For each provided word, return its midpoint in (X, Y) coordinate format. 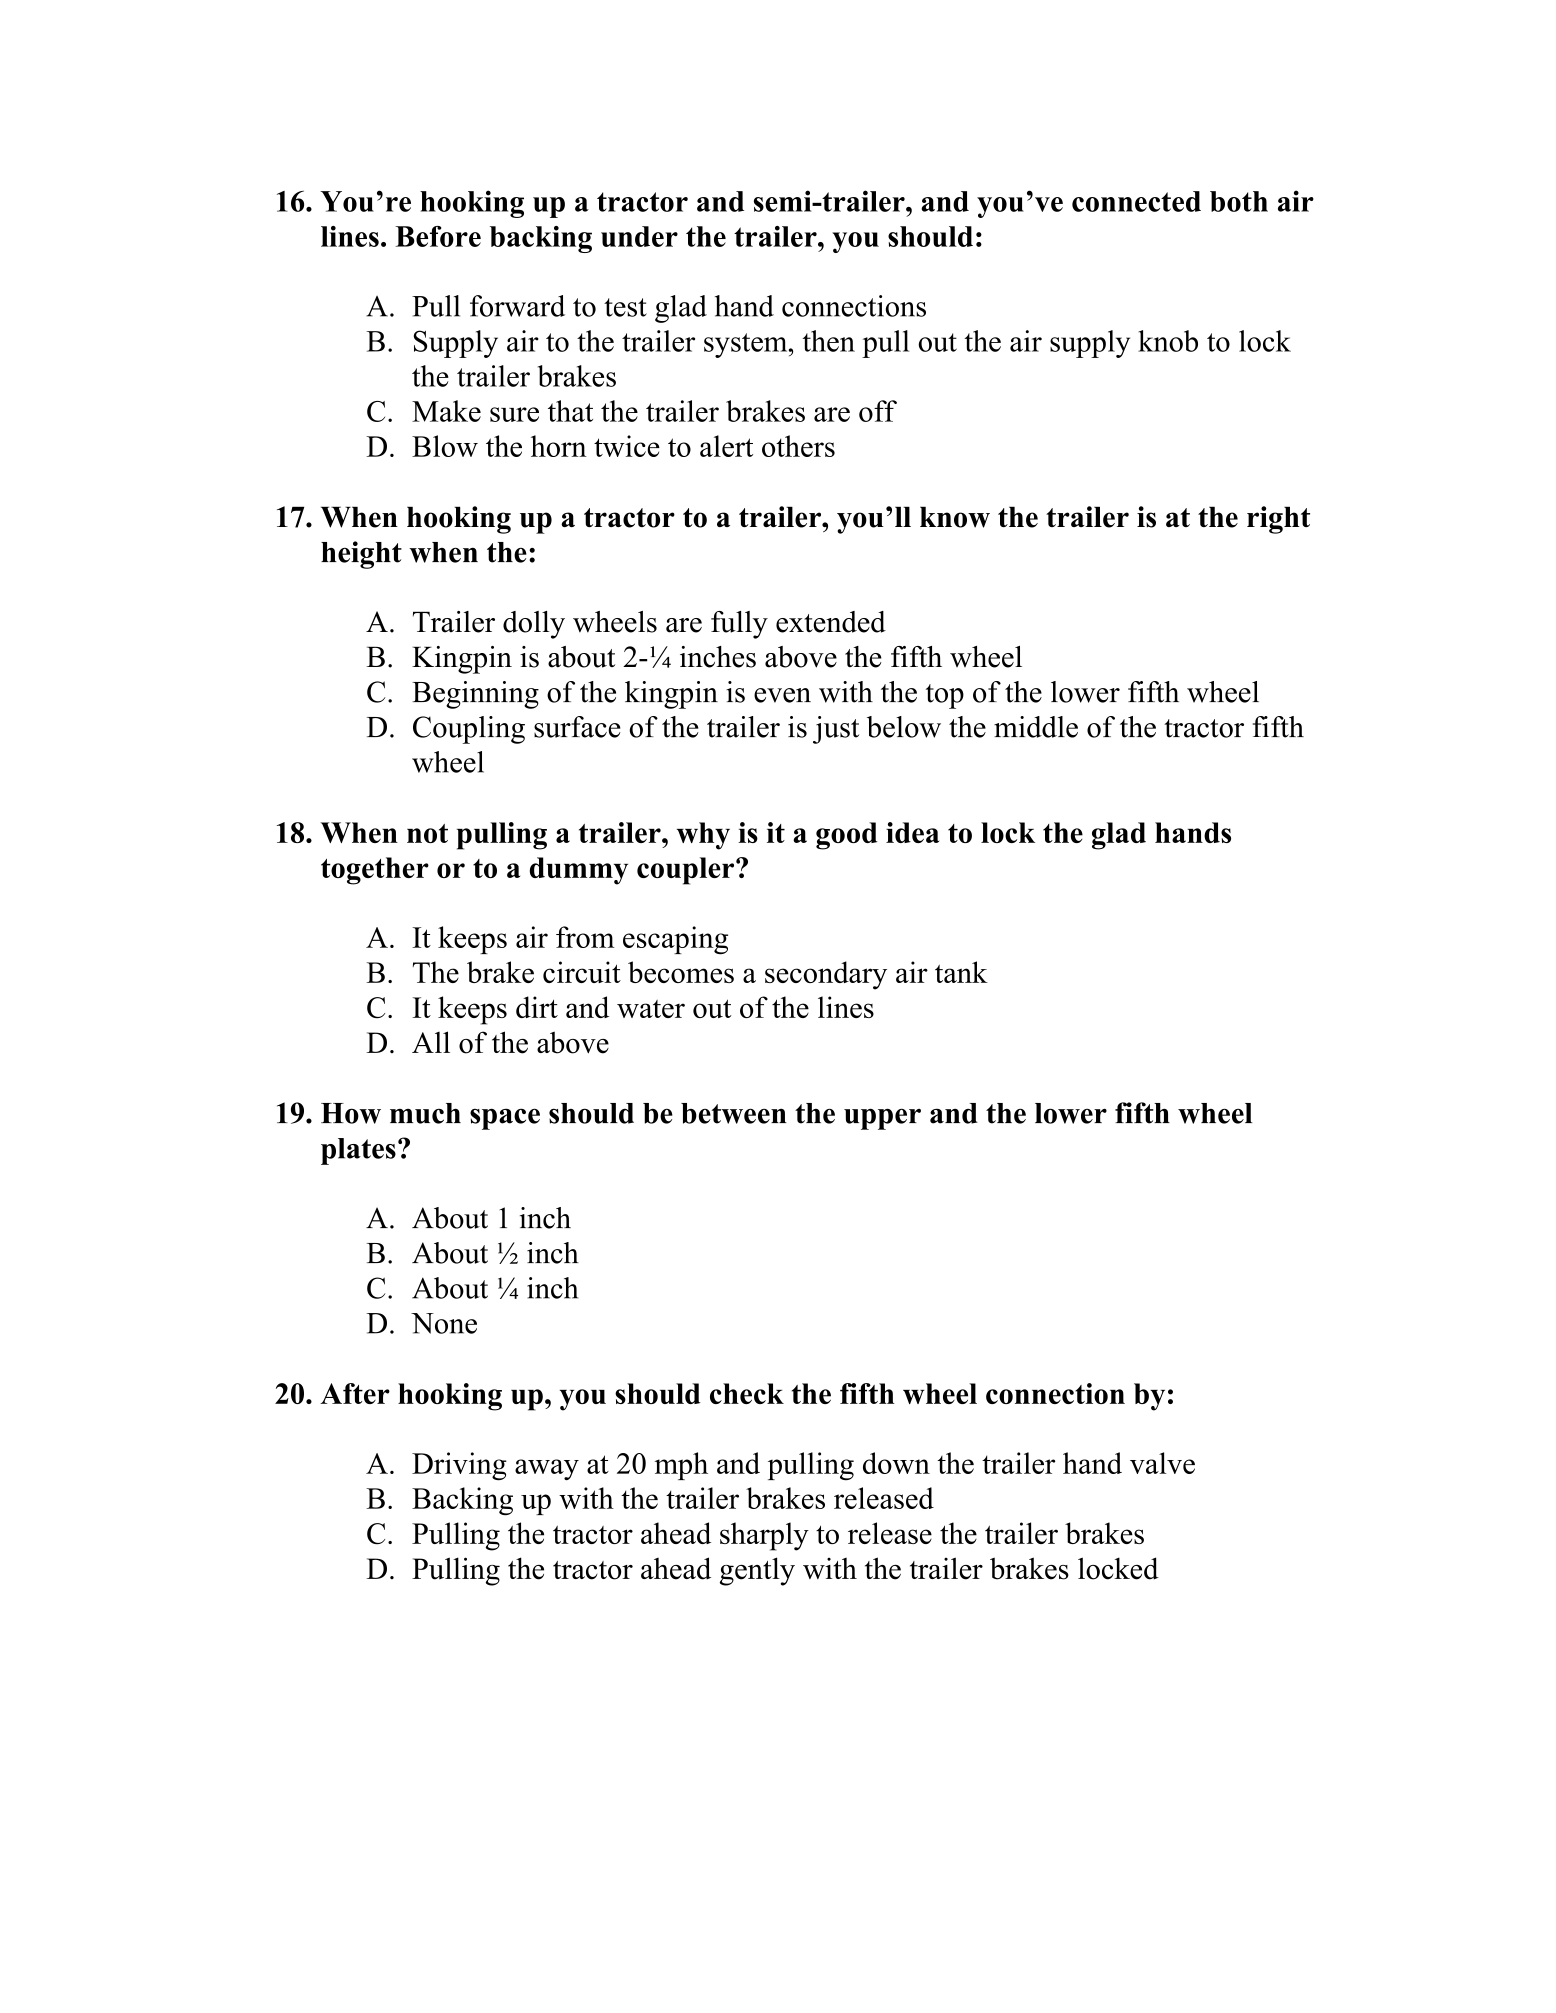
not (427, 833)
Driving (459, 1466)
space (505, 1119)
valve (1162, 1463)
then (829, 341)
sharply (764, 1536)
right (1278, 520)
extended (831, 622)
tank (961, 972)
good (847, 836)
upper (882, 1119)
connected (1136, 201)
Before (438, 236)
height (361, 555)
